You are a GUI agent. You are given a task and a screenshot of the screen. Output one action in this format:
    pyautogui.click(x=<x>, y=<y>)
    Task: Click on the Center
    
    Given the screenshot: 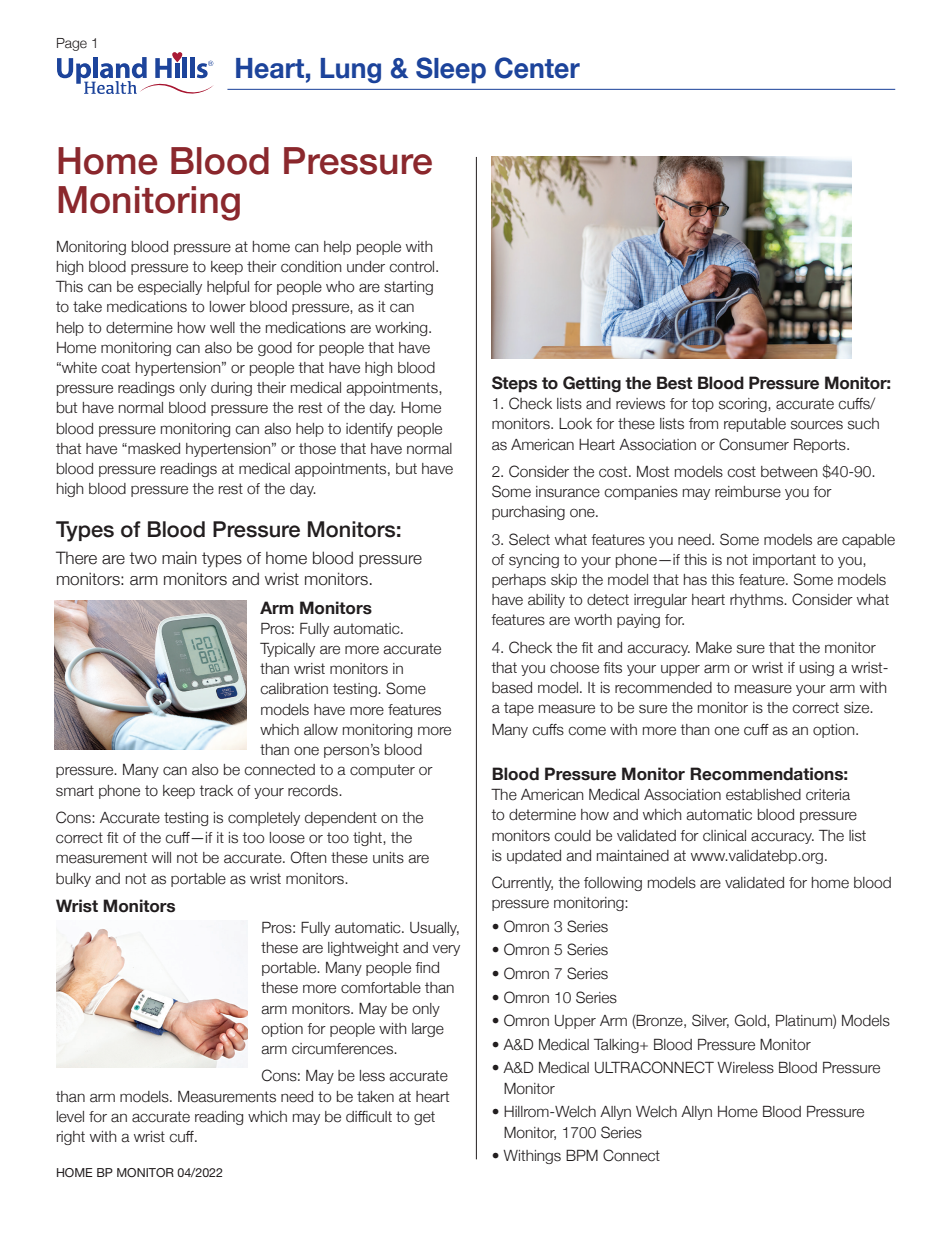 What is the action you would take?
    pyautogui.click(x=537, y=68)
